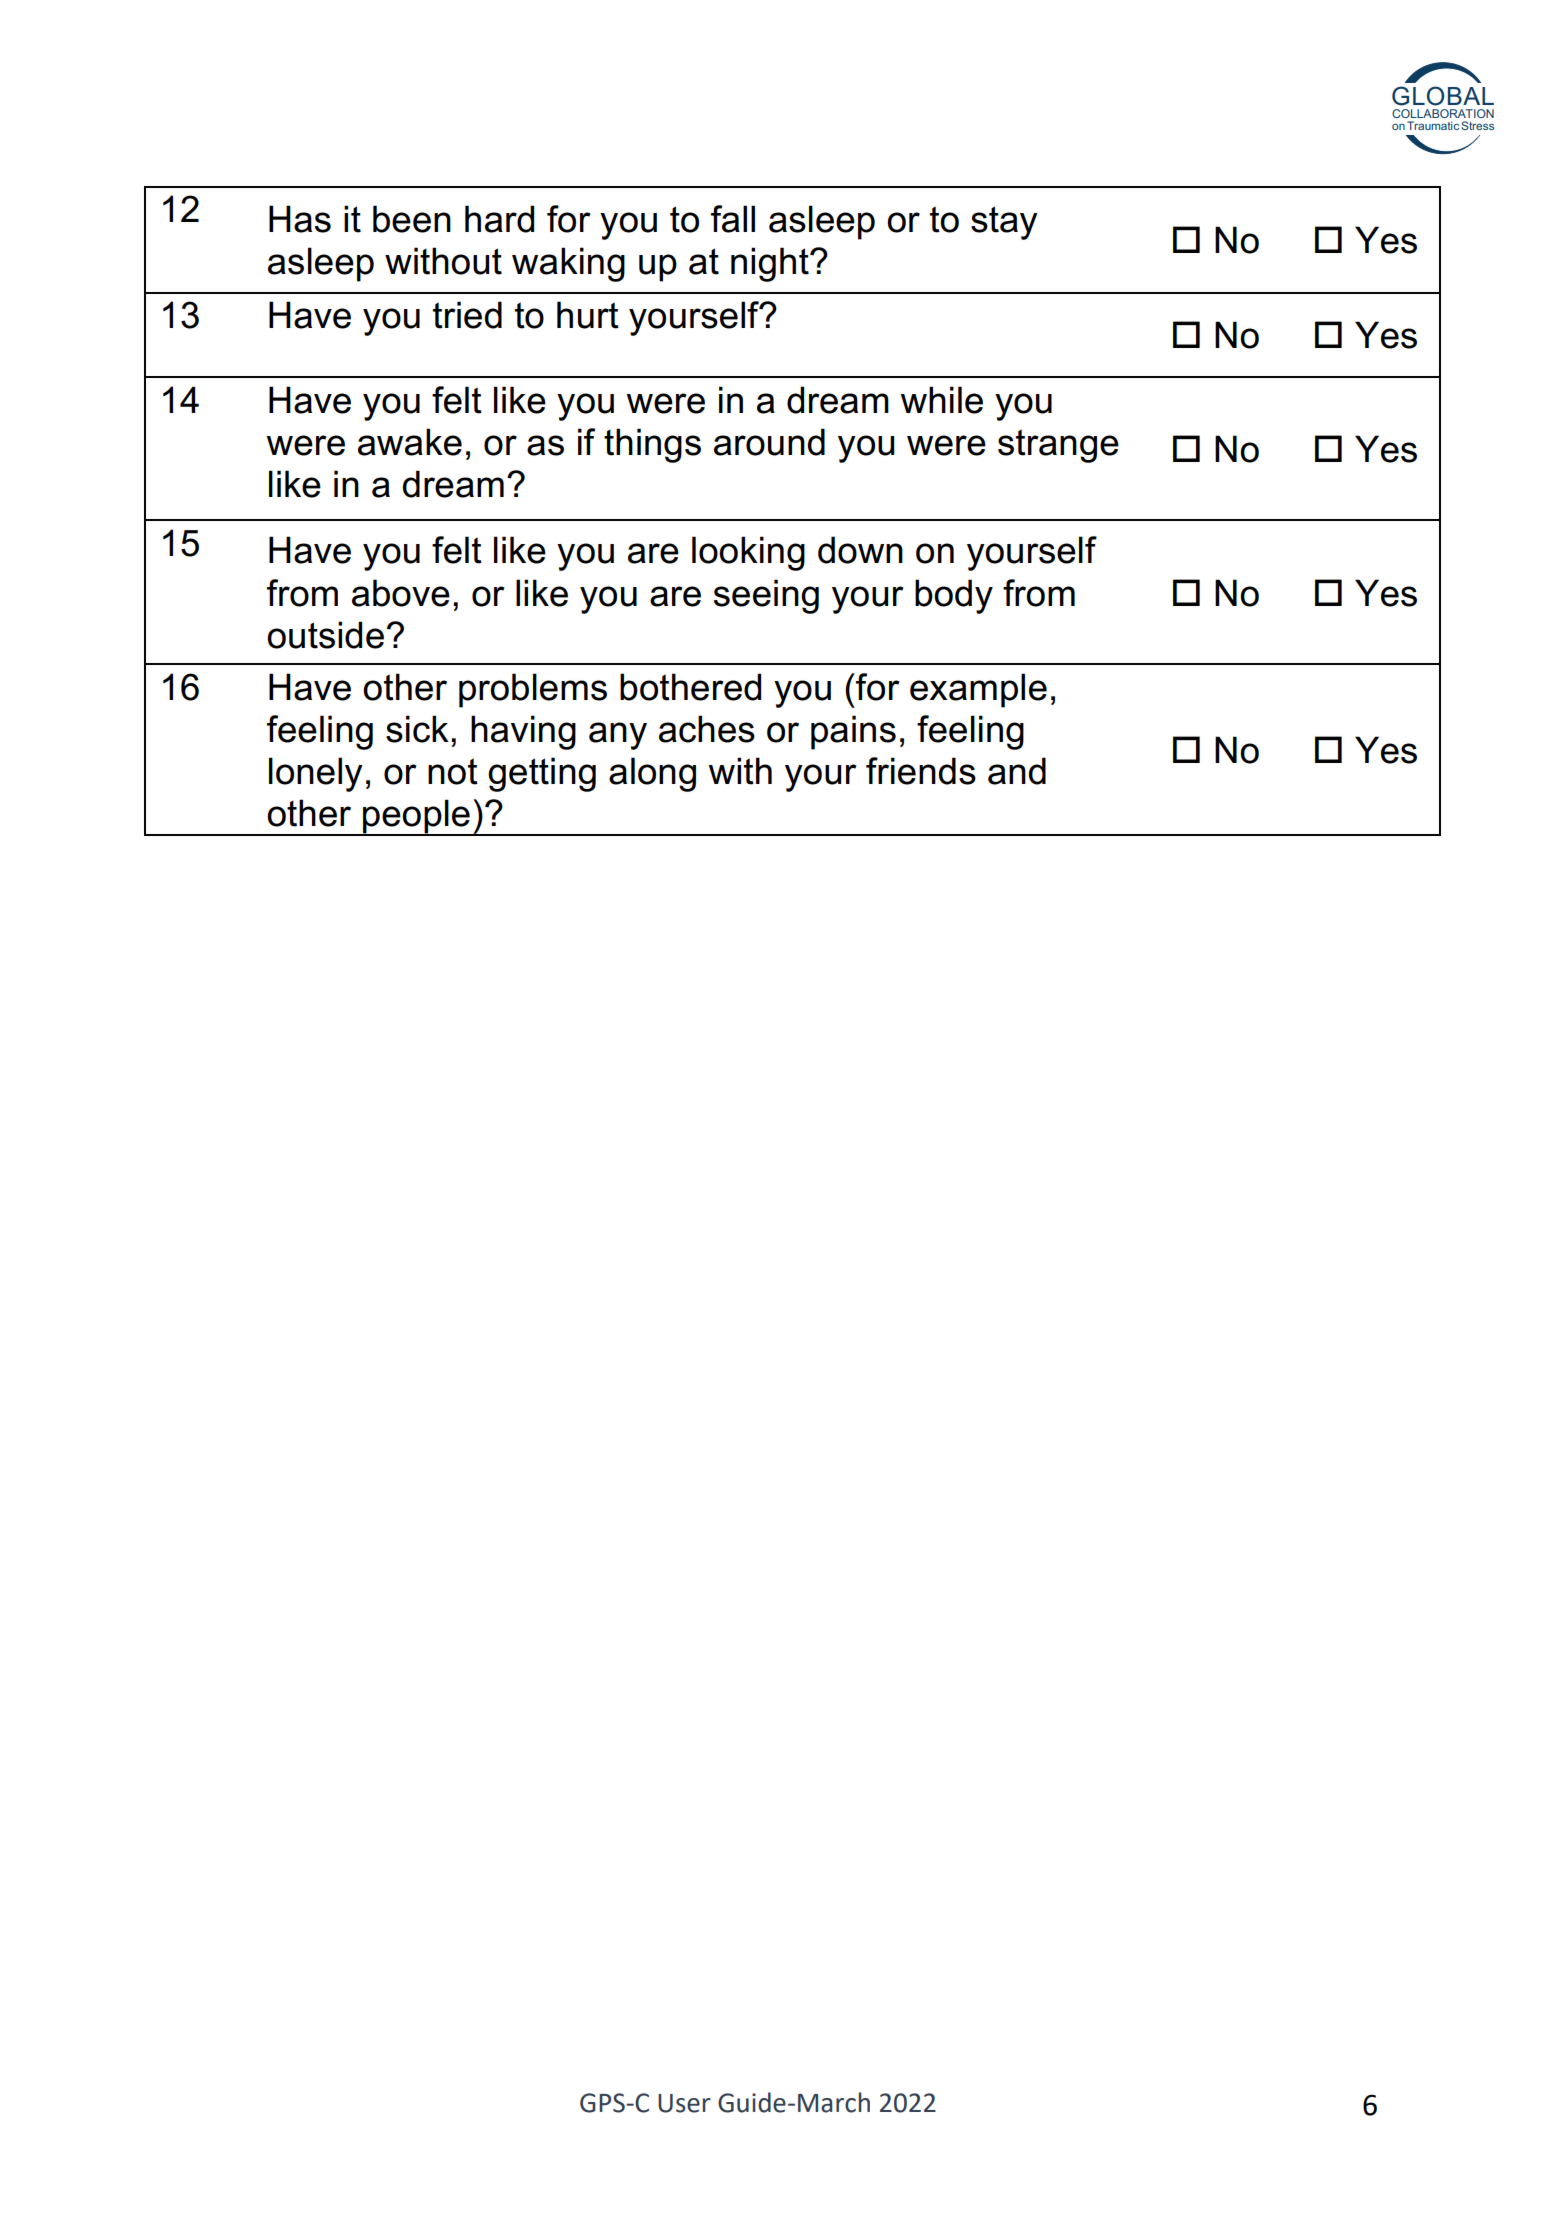  I want to click on been, so click(412, 219).
